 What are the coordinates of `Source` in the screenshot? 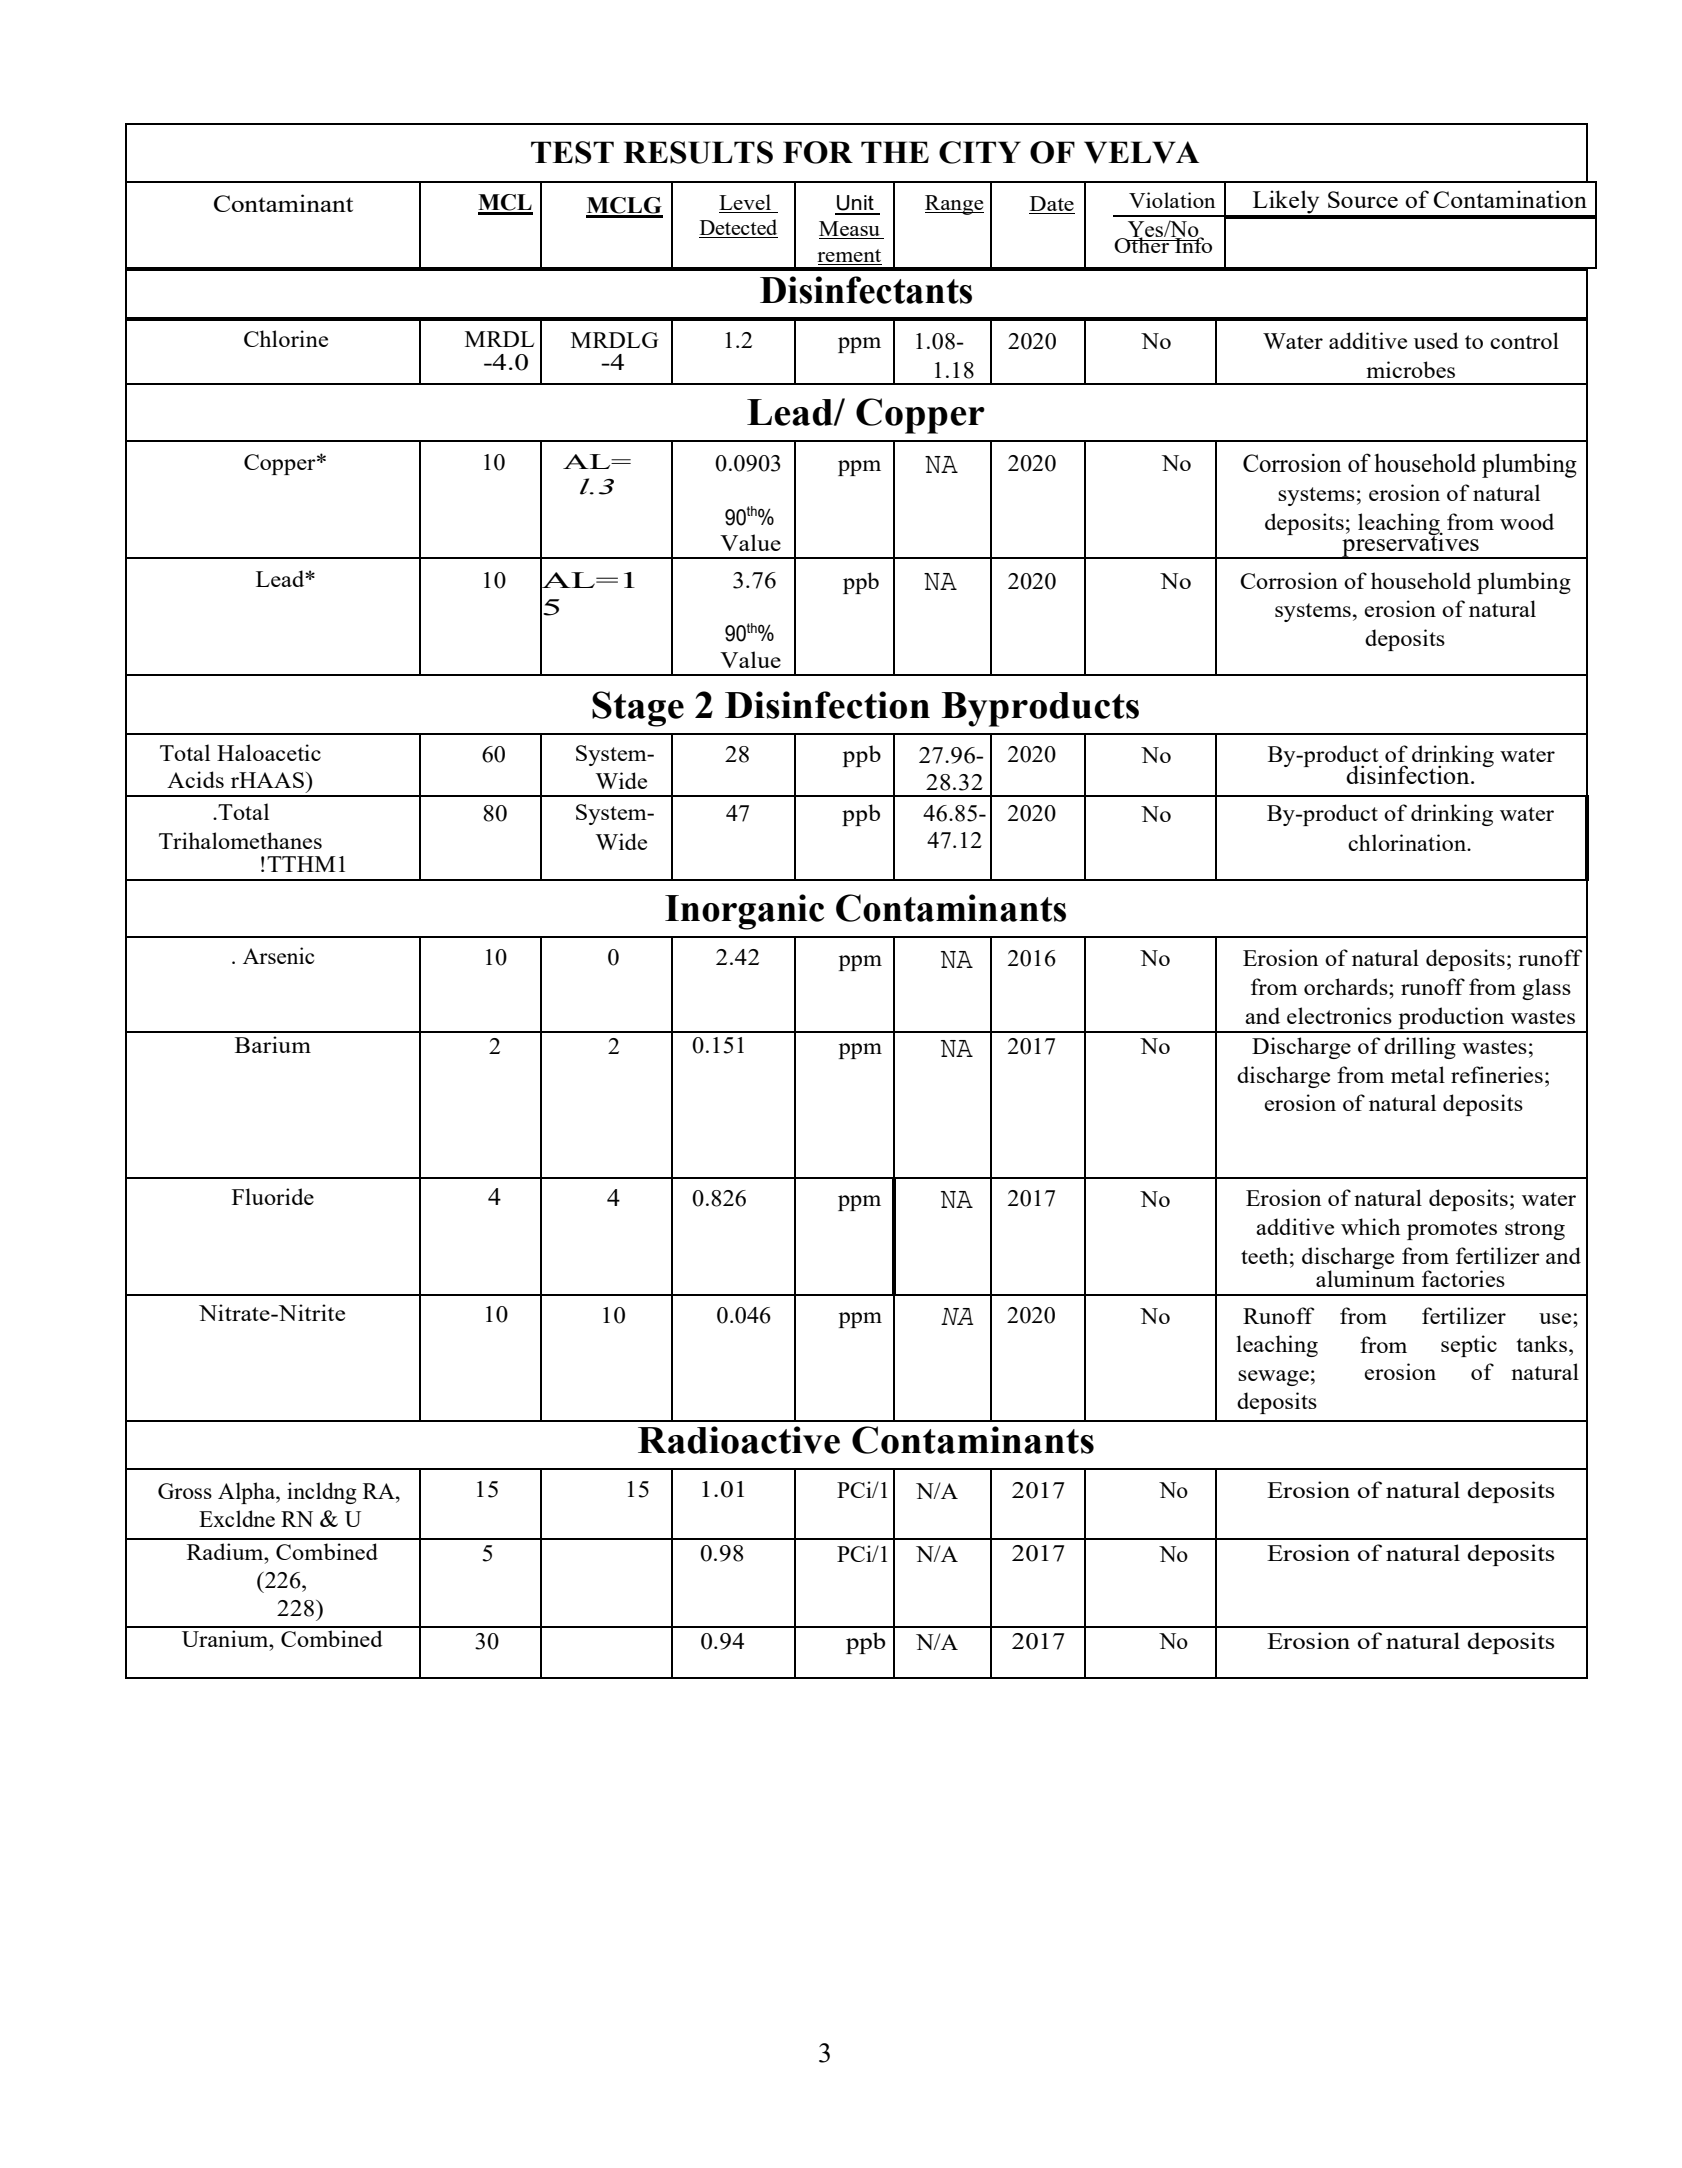 It's located at (1363, 199).
